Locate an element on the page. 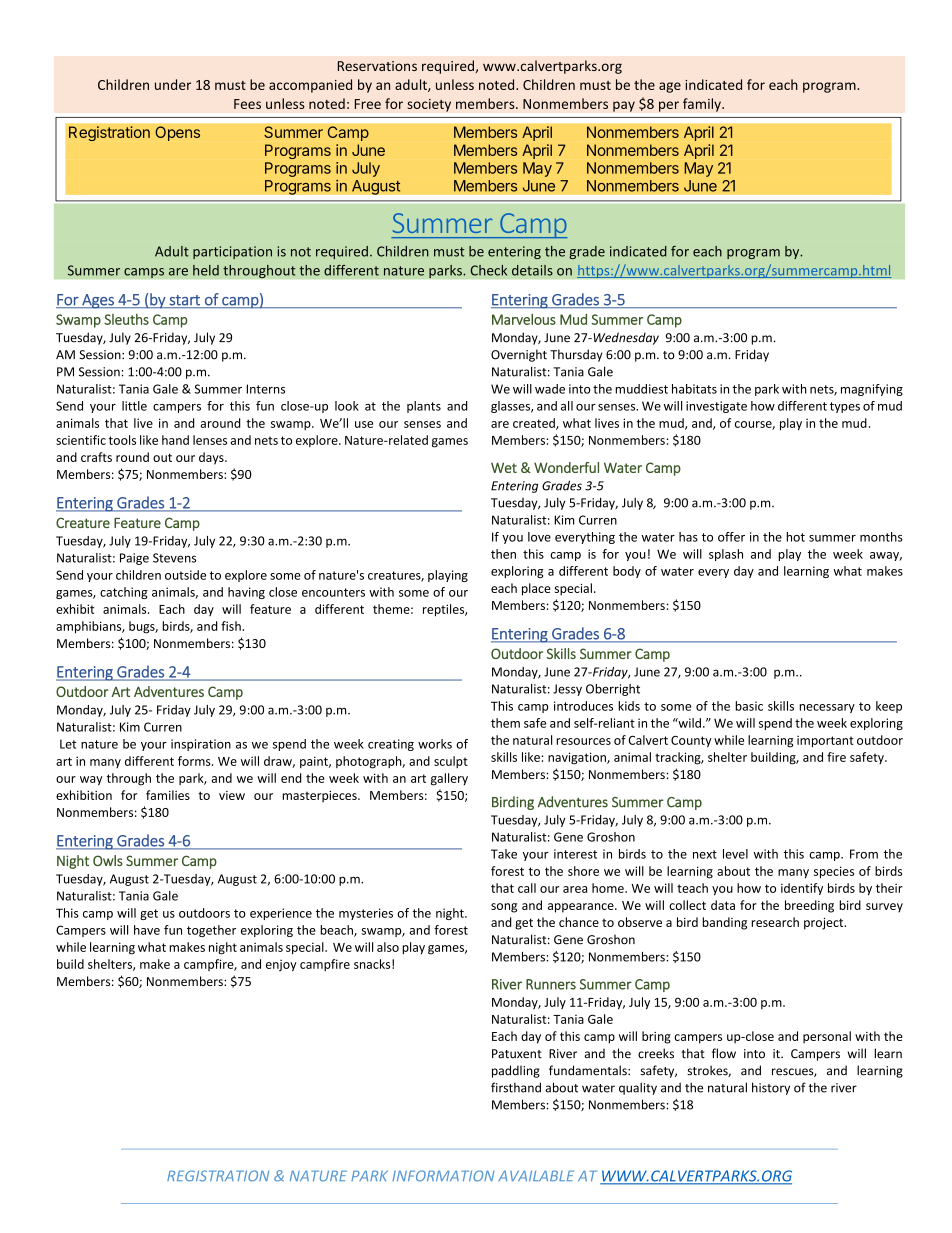 The height and width of the image is (1233, 952). under is located at coordinates (173, 84).
